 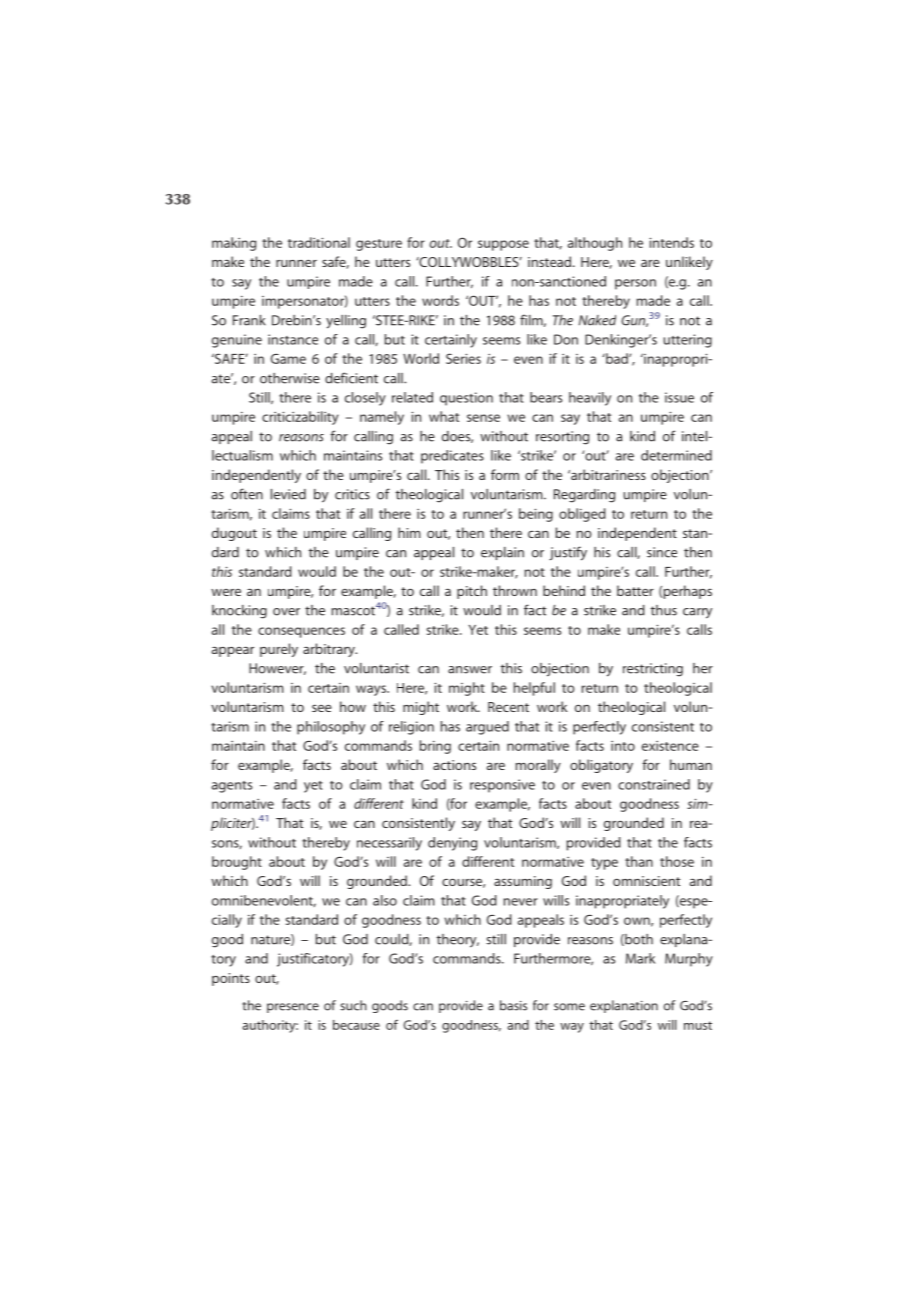 What do you see at coordinates (301, 632) in the screenshot?
I see `consequences` at bounding box center [301, 632].
